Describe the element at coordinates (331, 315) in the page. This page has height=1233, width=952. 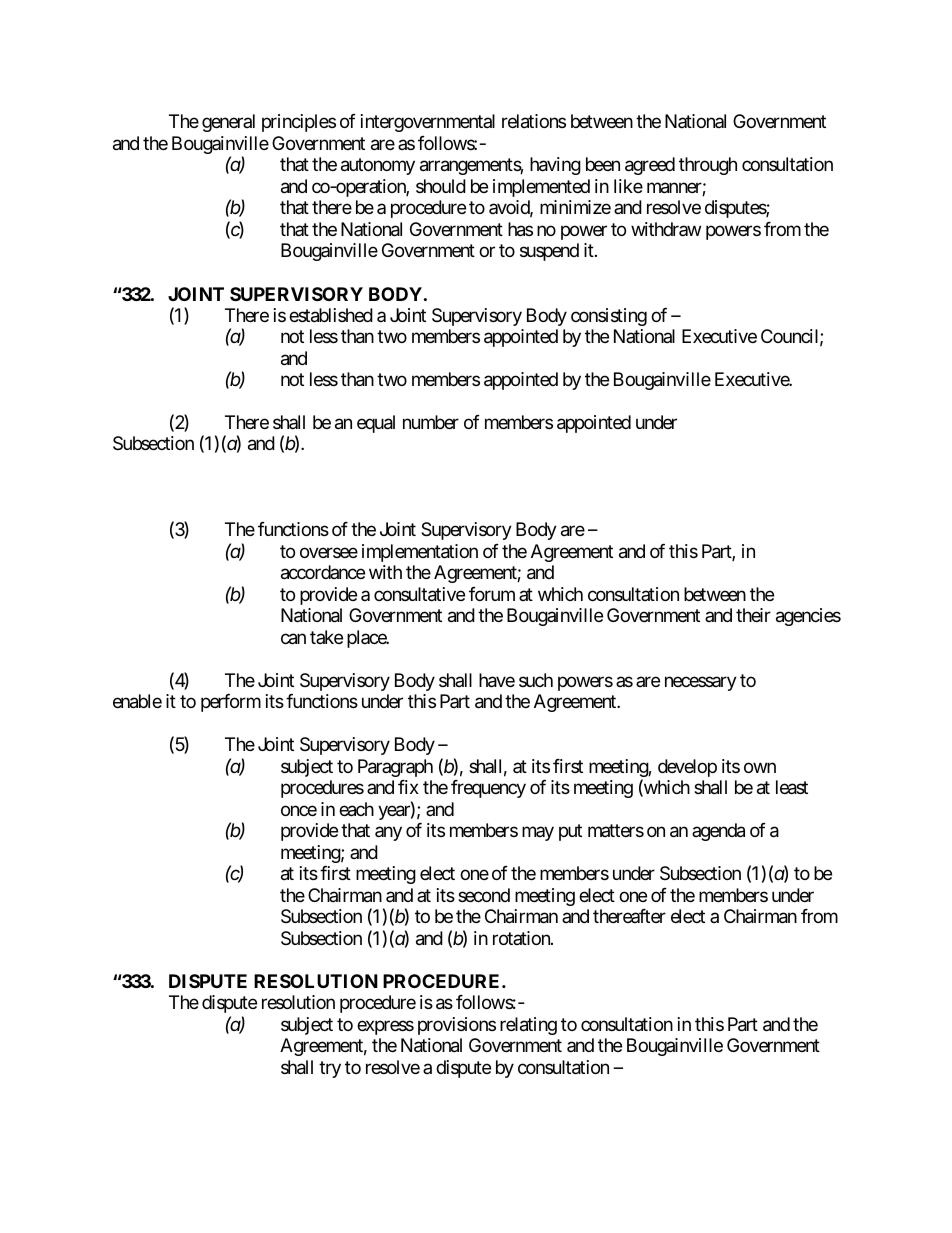
I see `established` at that location.
